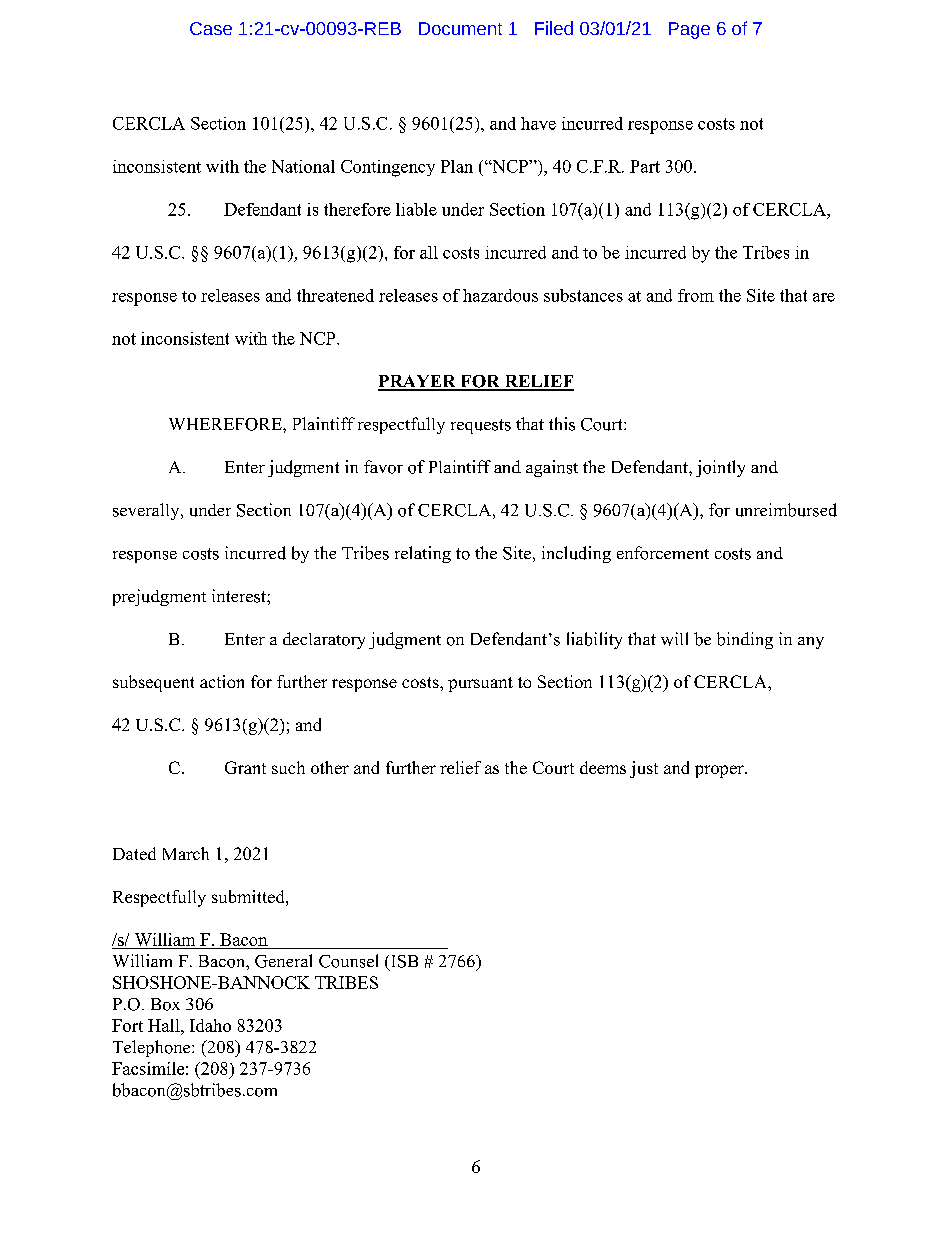 The image size is (952, 1233). What do you see at coordinates (423, 554) in the document?
I see `relating` at bounding box center [423, 554].
